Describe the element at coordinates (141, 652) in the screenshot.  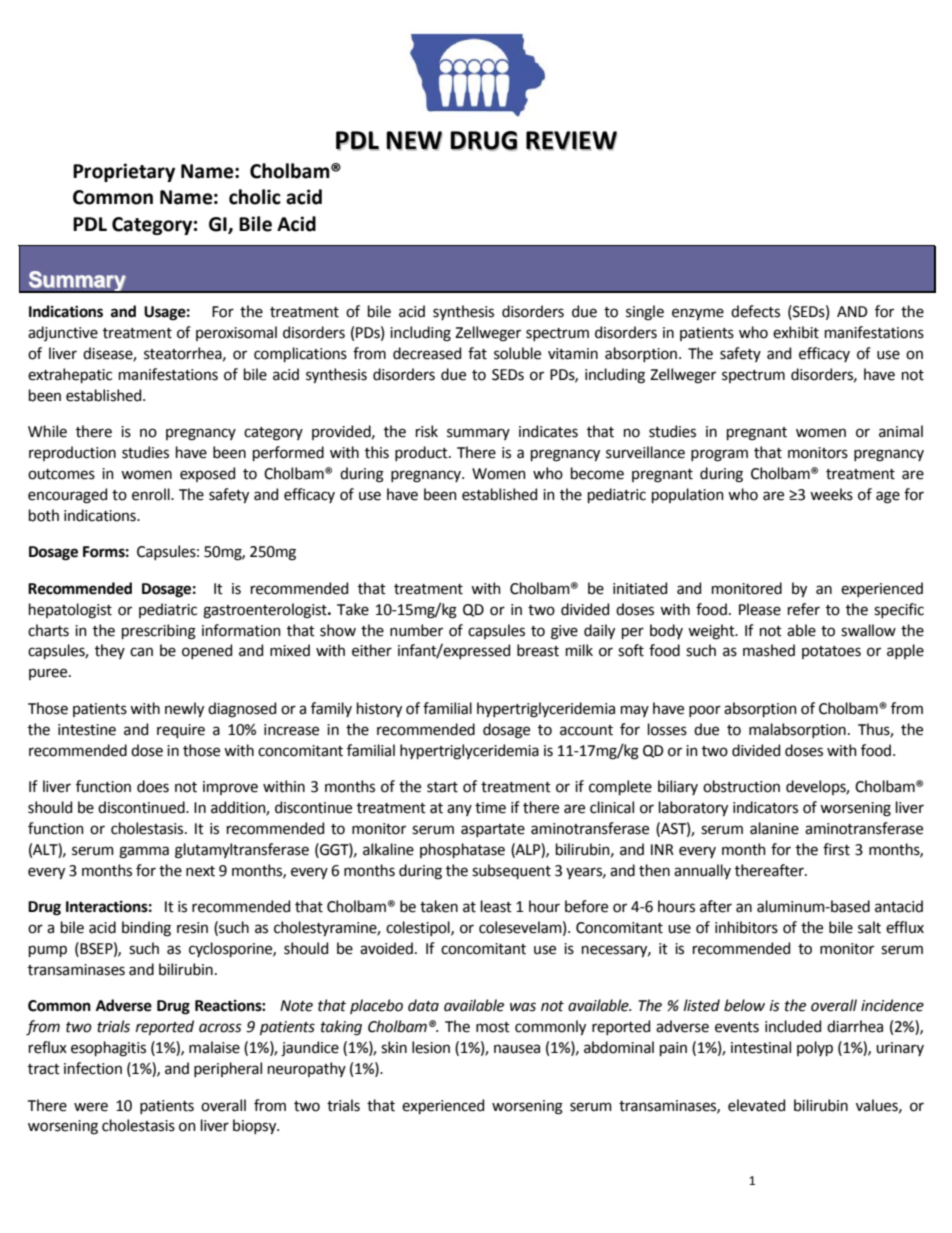
I see `can` at that location.
